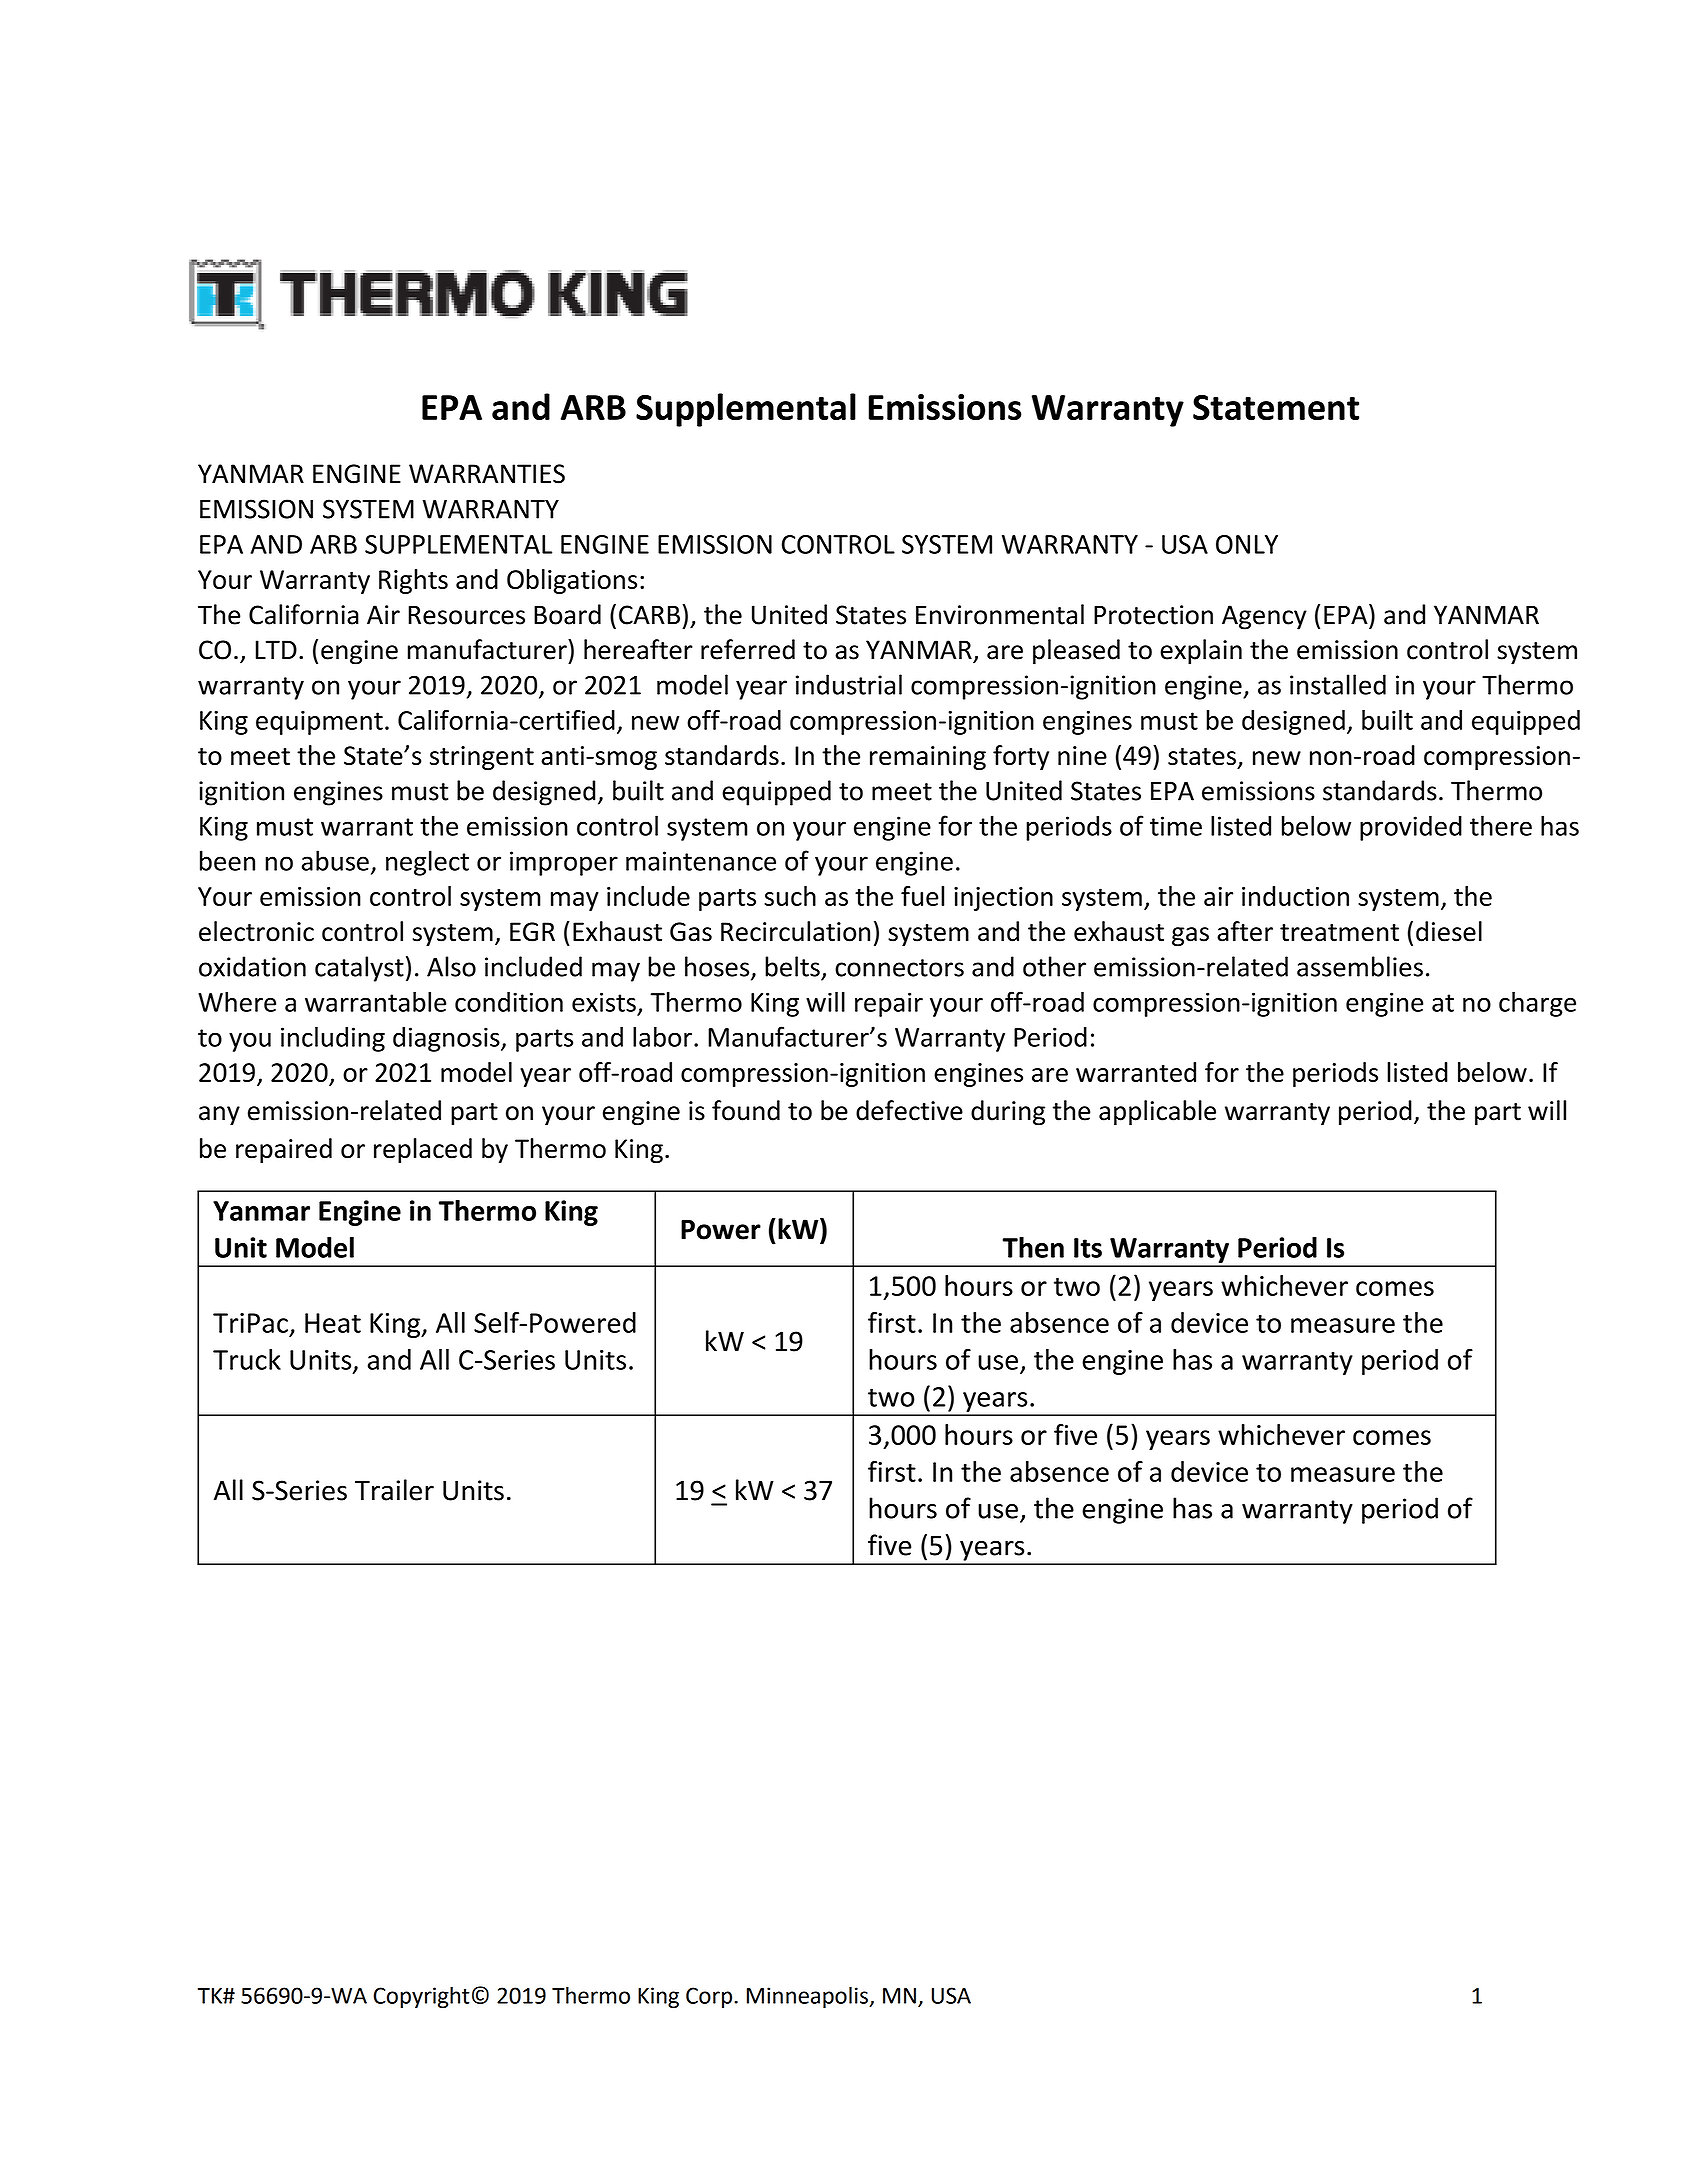 The image size is (1681, 2176). I want to click on Minneapolis, so click(808, 1997).
